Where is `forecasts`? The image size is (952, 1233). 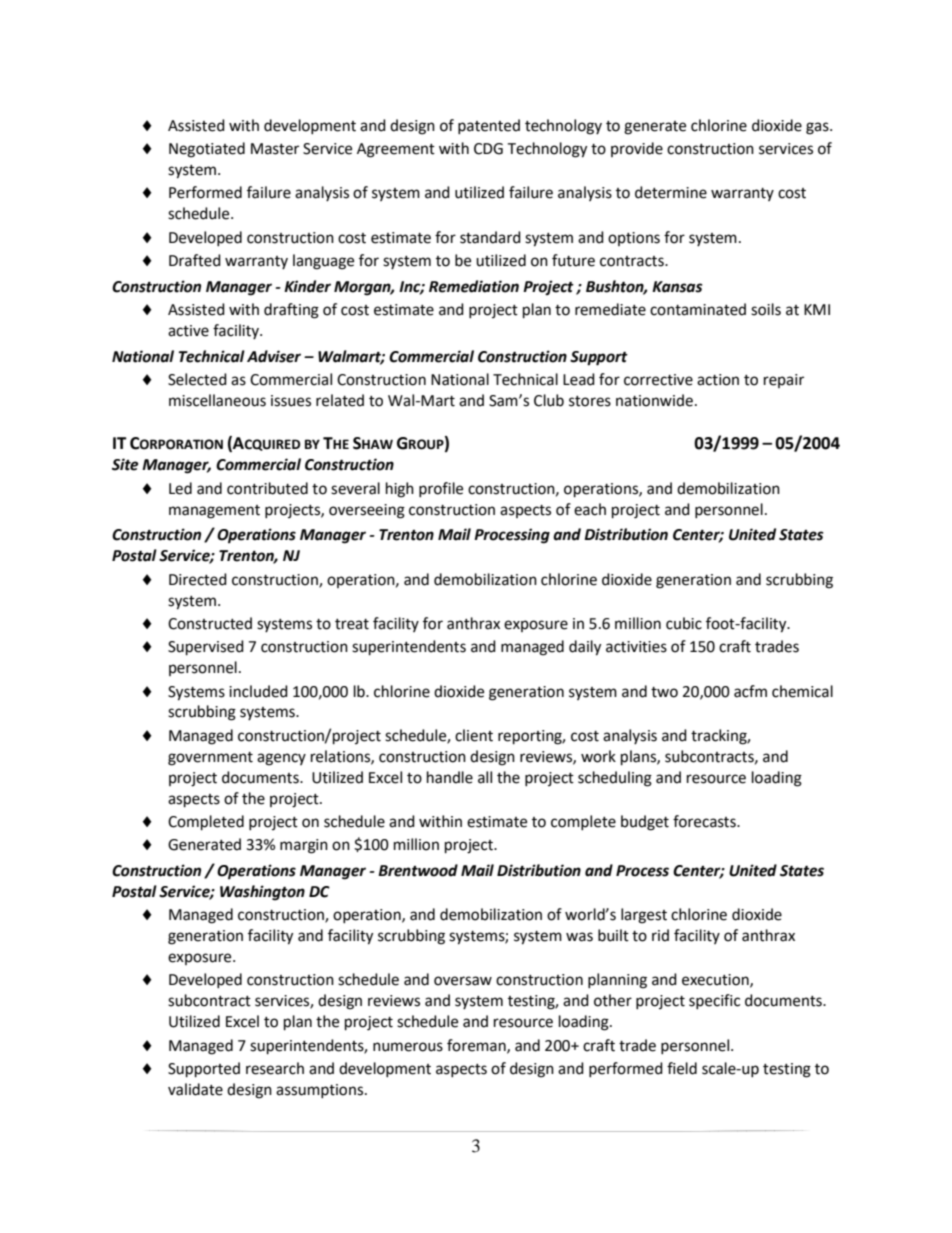 forecasts is located at coordinates (705, 821).
